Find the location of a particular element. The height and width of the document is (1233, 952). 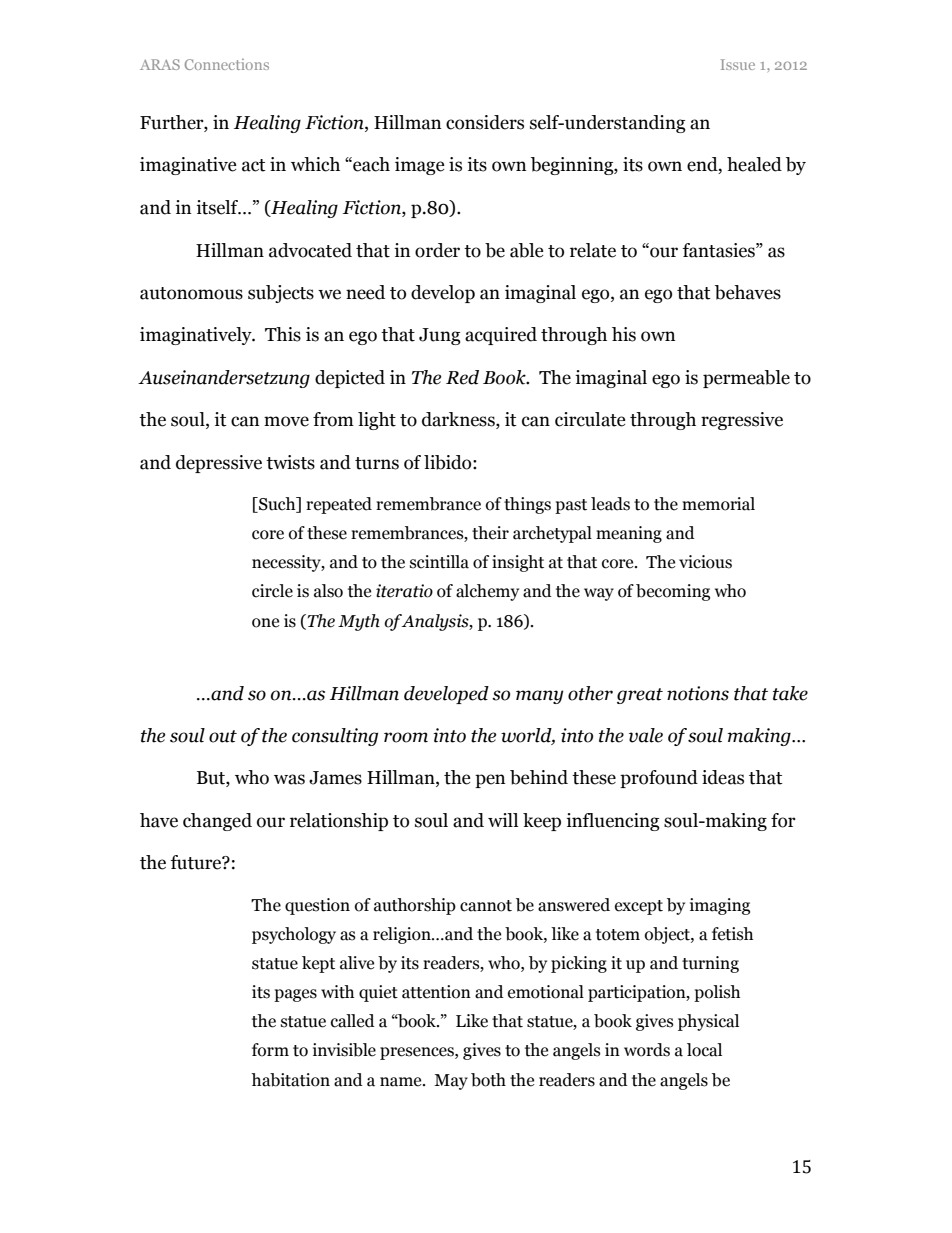

considers is located at coordinates (485, 122).
